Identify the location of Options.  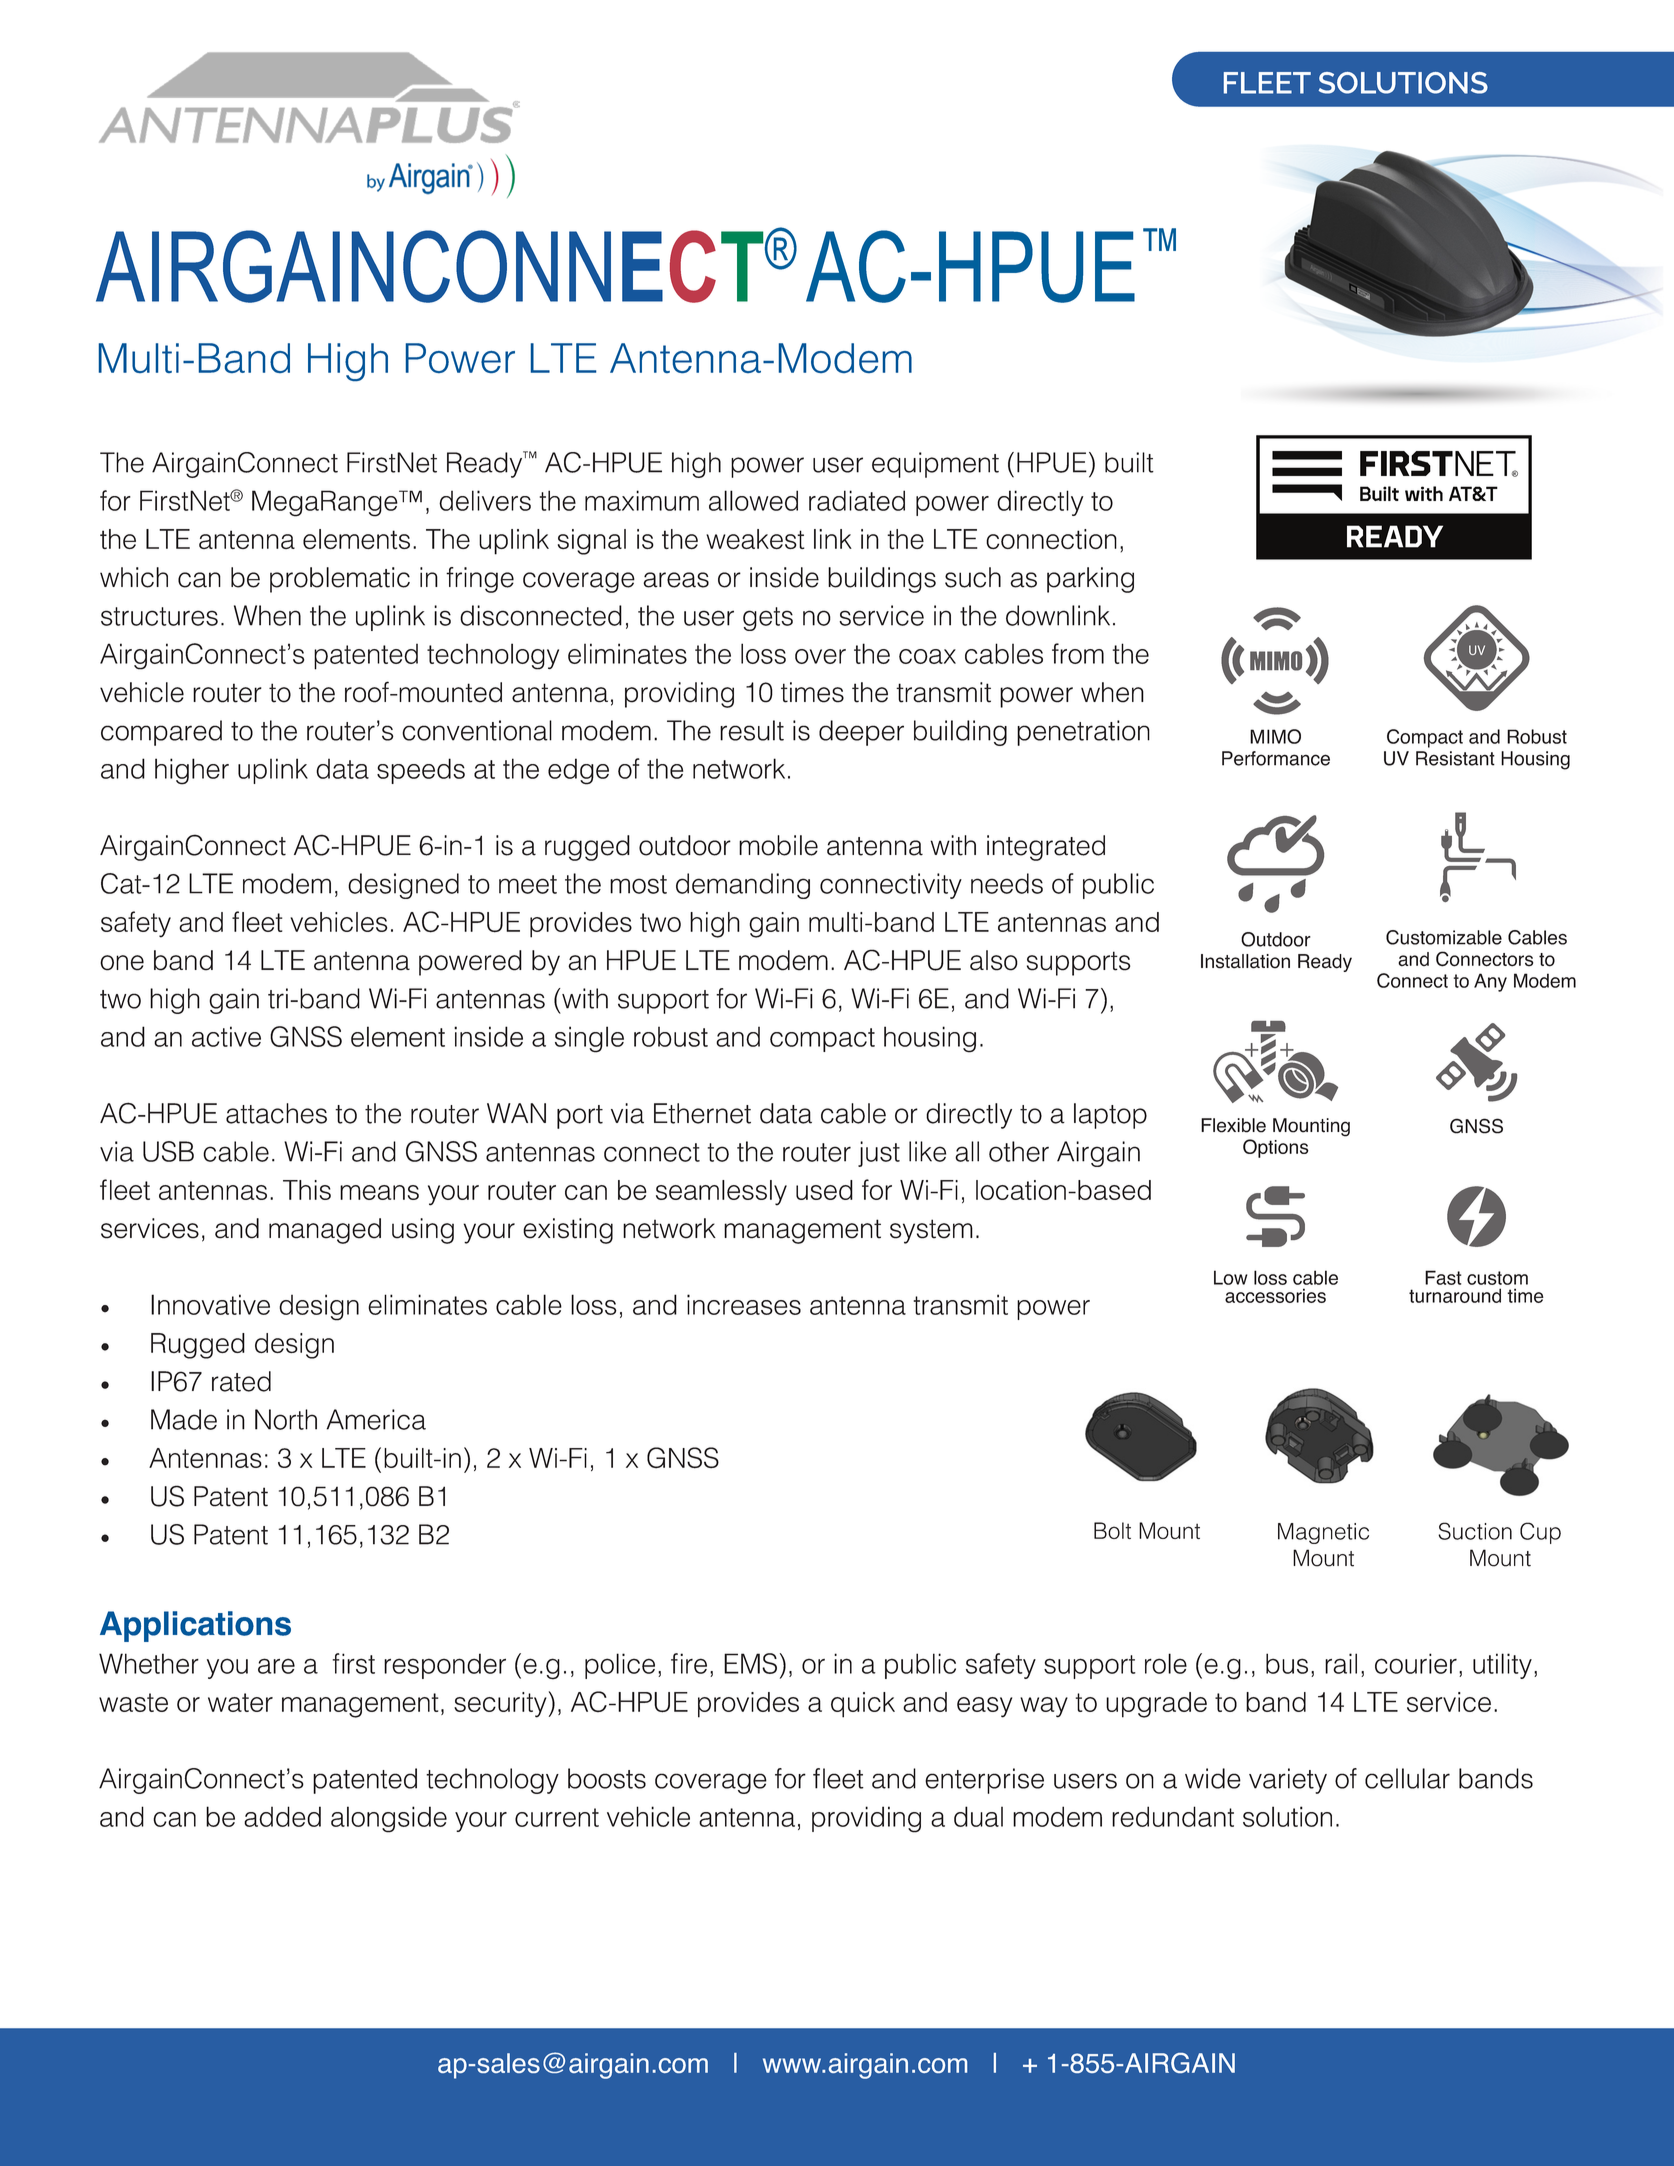
(1276, 1148).
